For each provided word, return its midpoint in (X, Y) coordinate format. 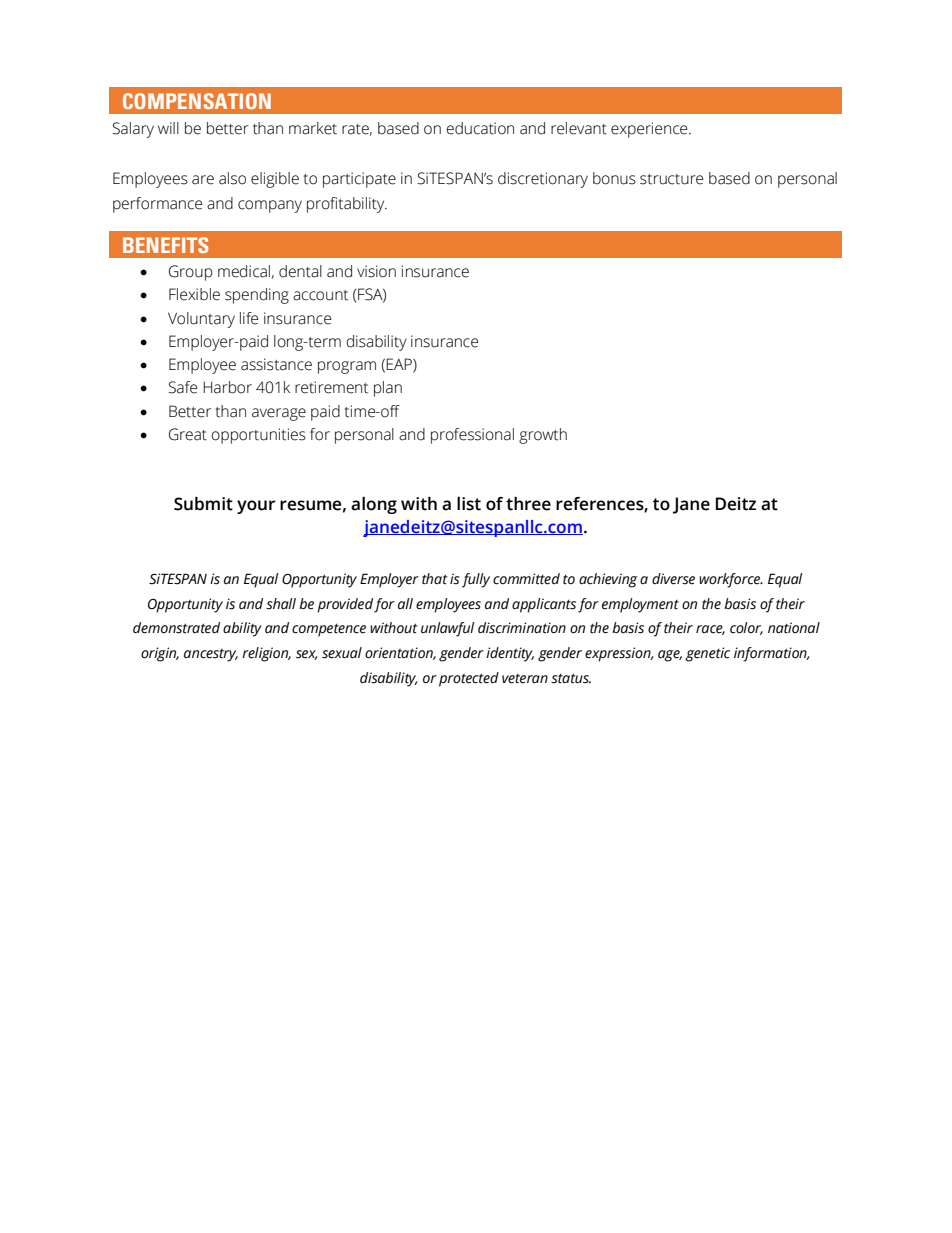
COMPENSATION (197, 101)
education (480, 128)
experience (650, 130)
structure (671, 179)
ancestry (211, 655)
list (469, 504)
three (528, 504)
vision (376, 271)
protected (469, 679)
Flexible (194, 294)
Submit (203, 504)
